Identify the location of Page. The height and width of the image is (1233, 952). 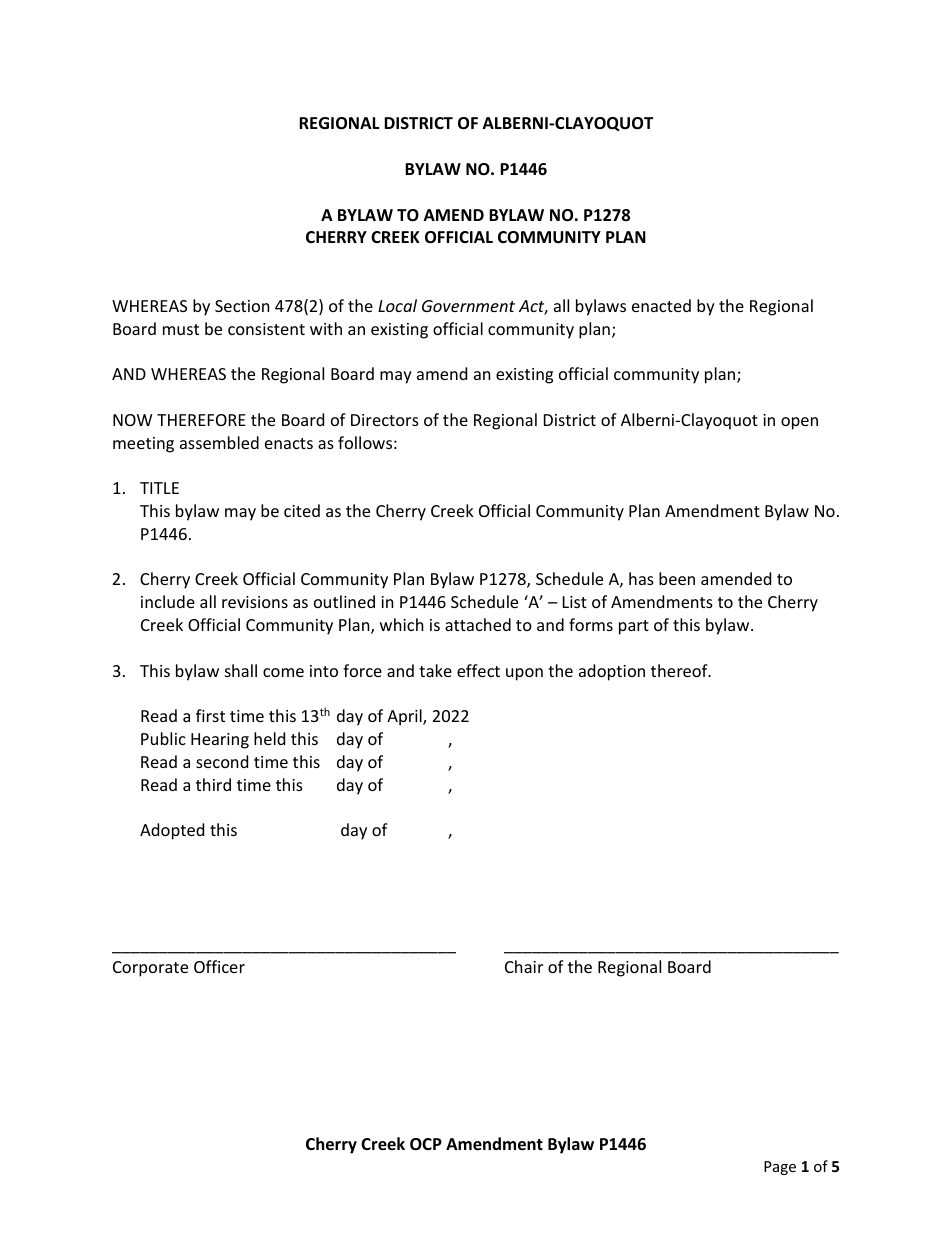
(780, 1168).
